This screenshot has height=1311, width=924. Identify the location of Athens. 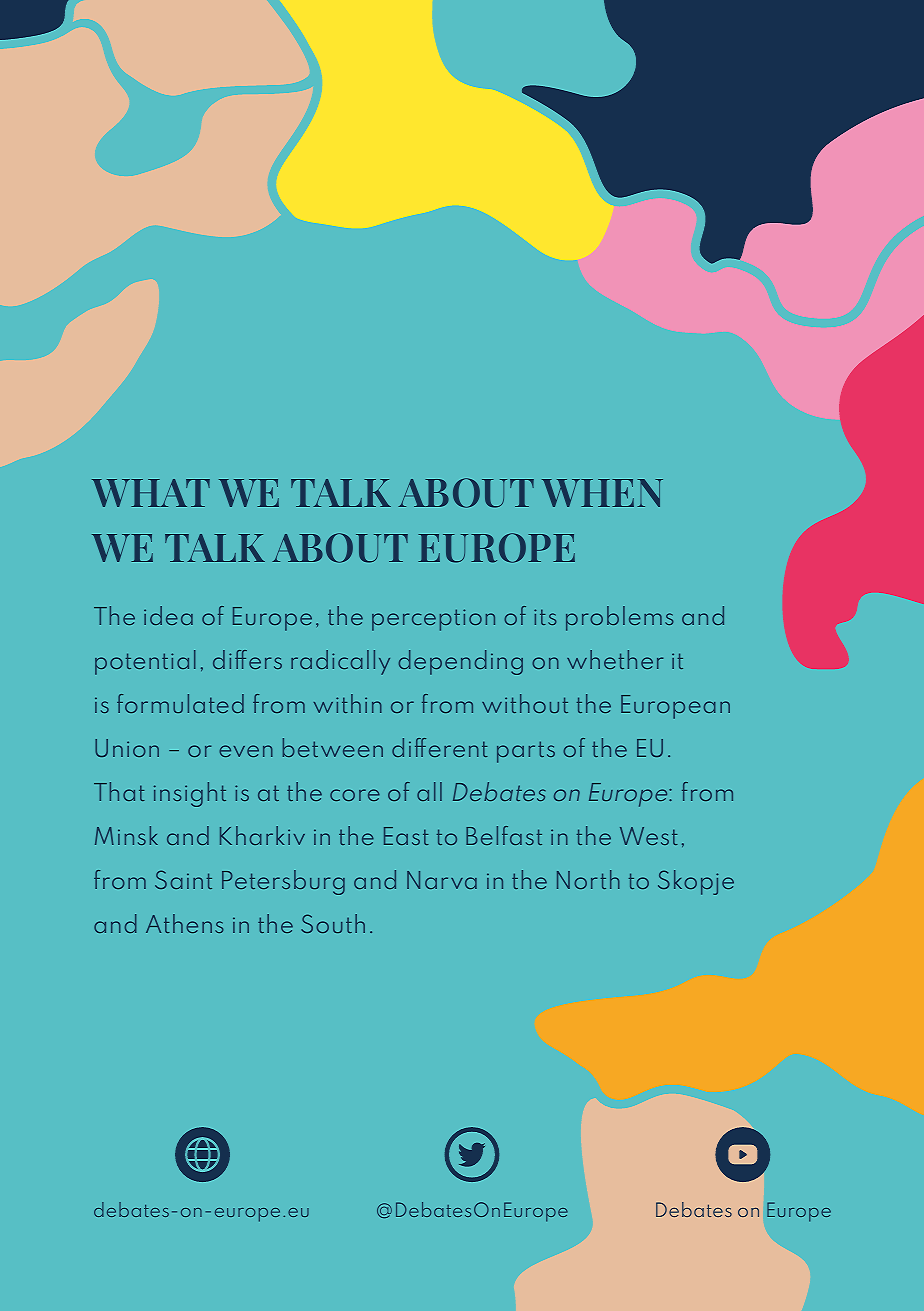
(185, 923).
